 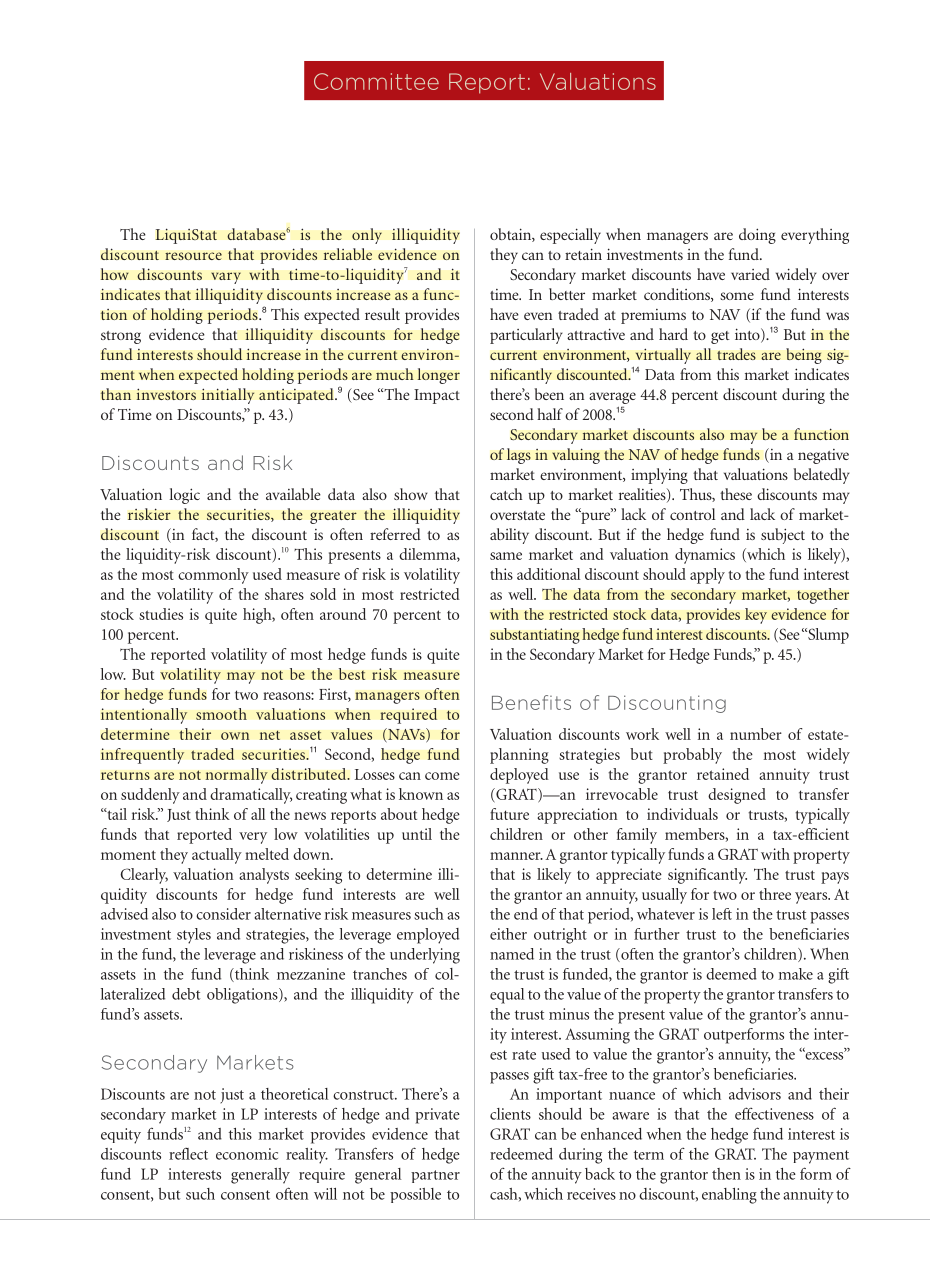 What do you see at coordinates (757, 236) in the screenshot?
I see `doing` at bounding box center [757, 236].
